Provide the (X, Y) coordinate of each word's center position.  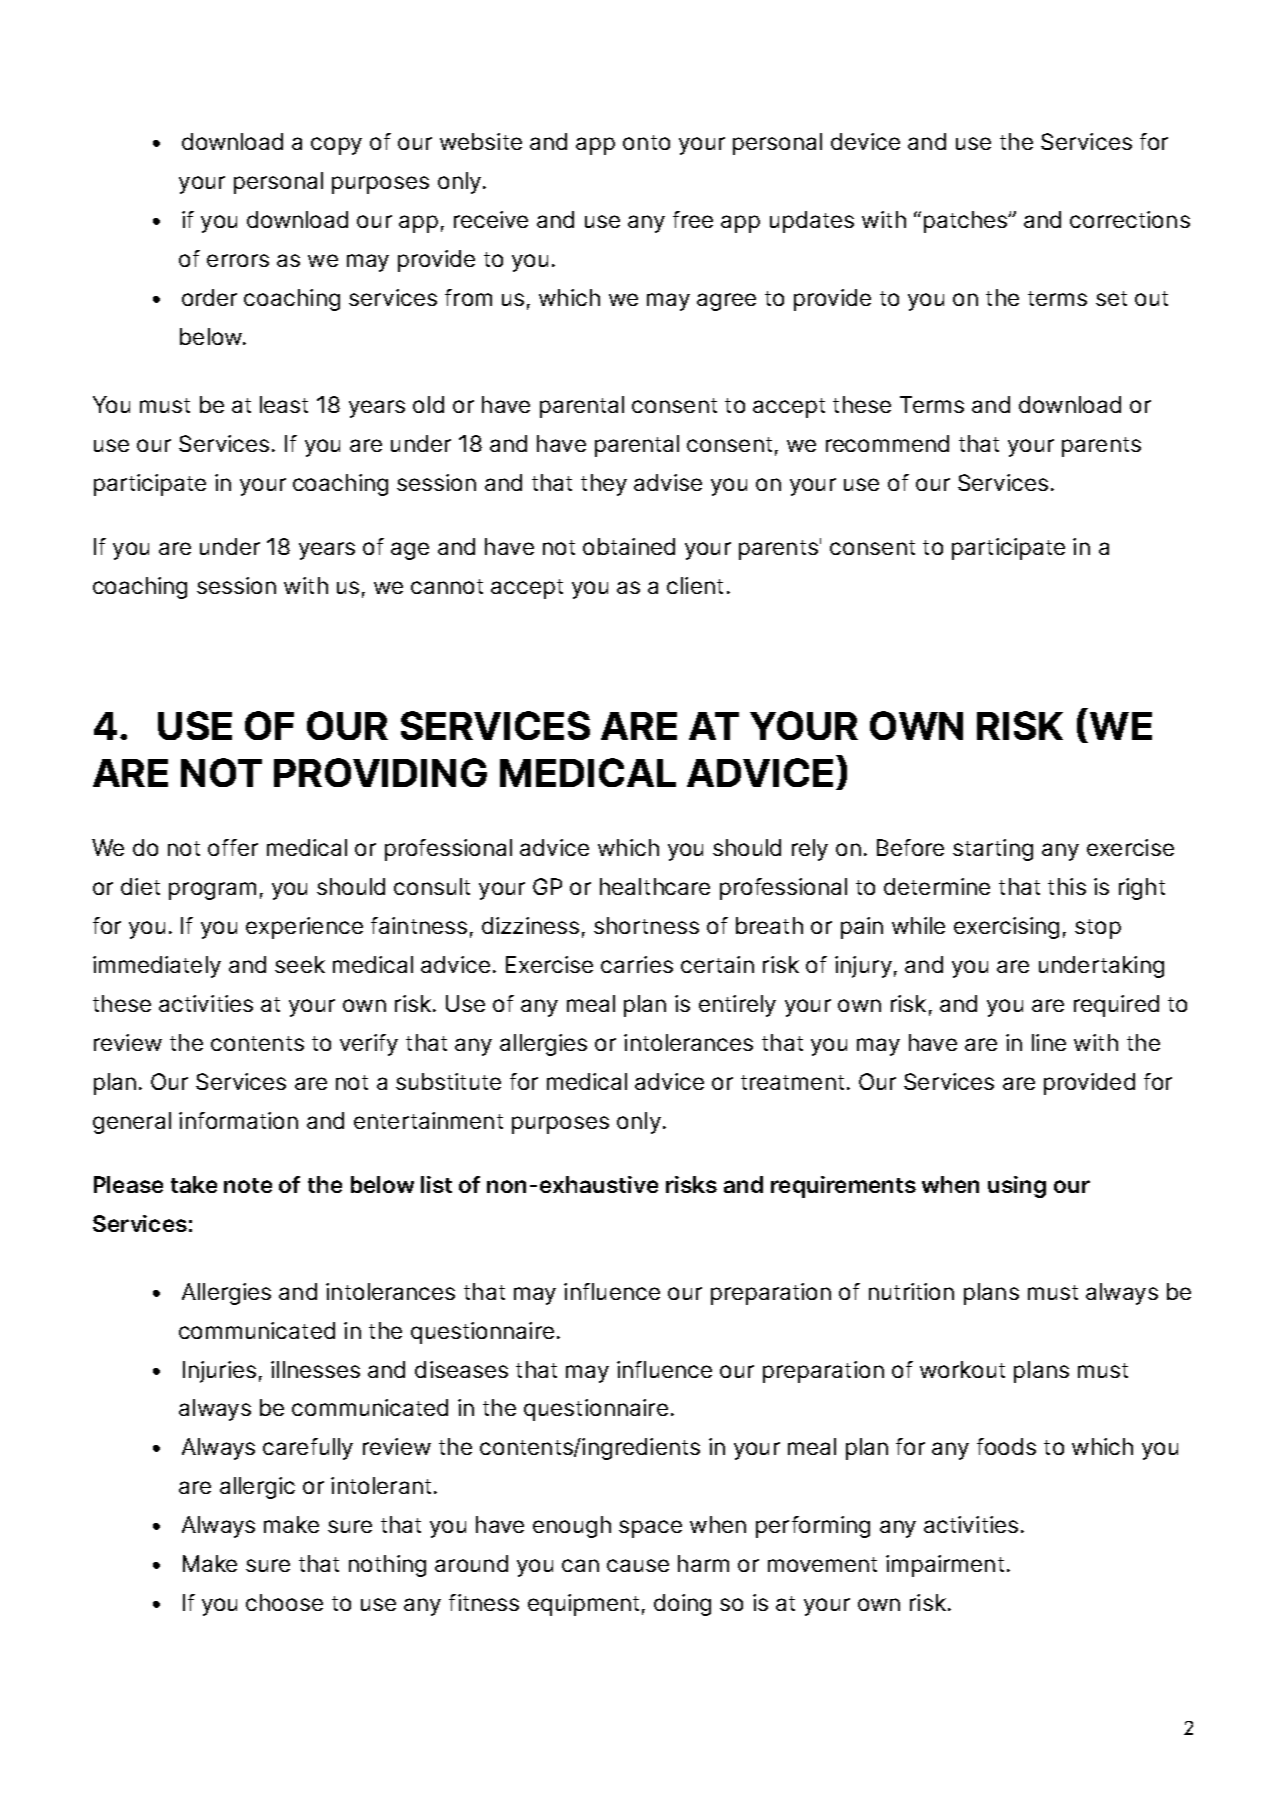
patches (966, 222)
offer (233, 847)
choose (284, 1602)
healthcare (655, 886)
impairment (945, 1566)
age (410, 551)
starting (993, 850)
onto (646, 142)
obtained (629, 546)
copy (336, 146)
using (1017, 1187)
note (248, 1185)
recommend (887, 443)
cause (638, 1565)
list (436, 1184)
